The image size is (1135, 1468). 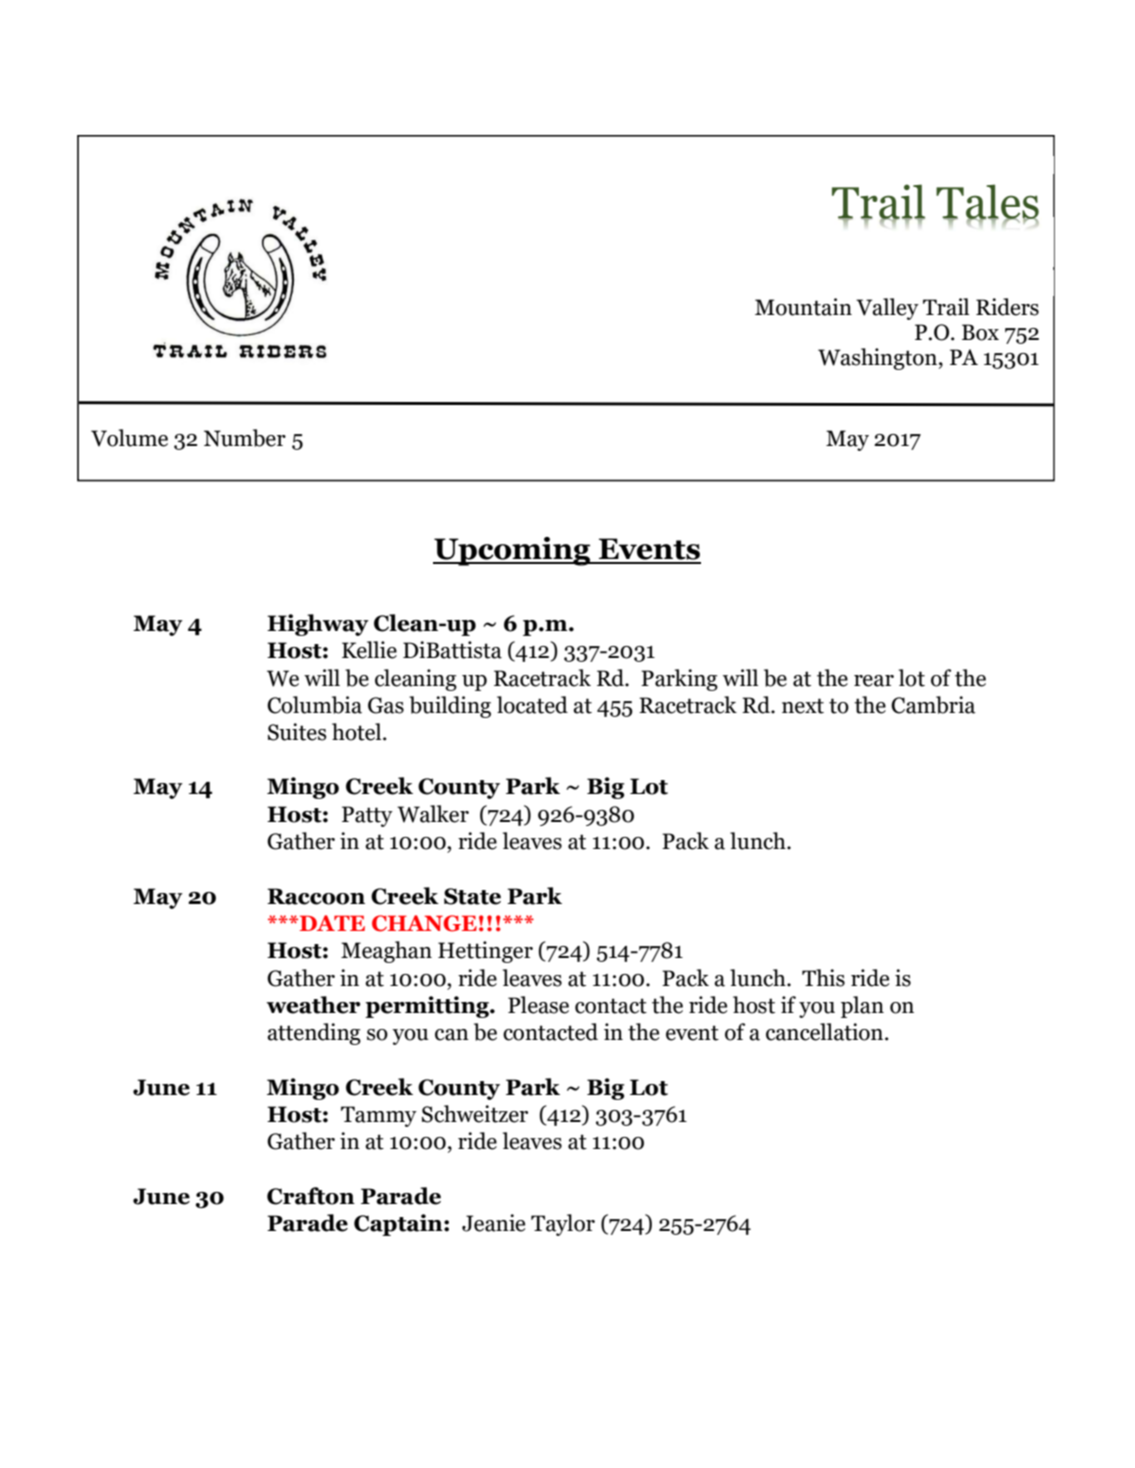 I want to click on Highway, so click(x=318, y=625).
